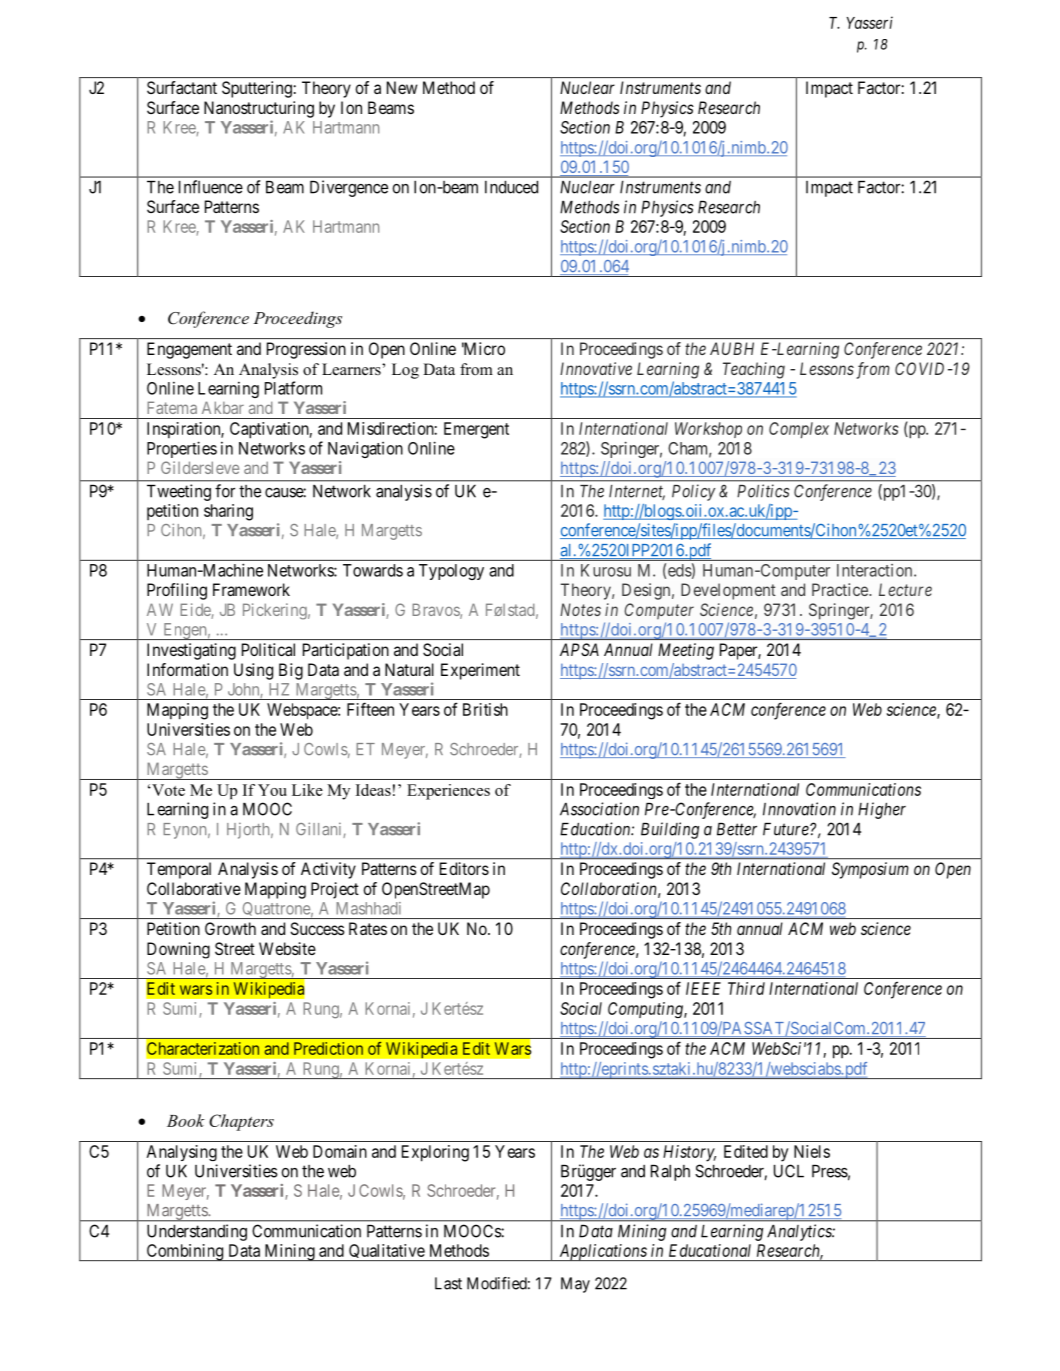 The height and width of the screenshot is (1371, 1060). I want to click on British, so click(485, 709).
